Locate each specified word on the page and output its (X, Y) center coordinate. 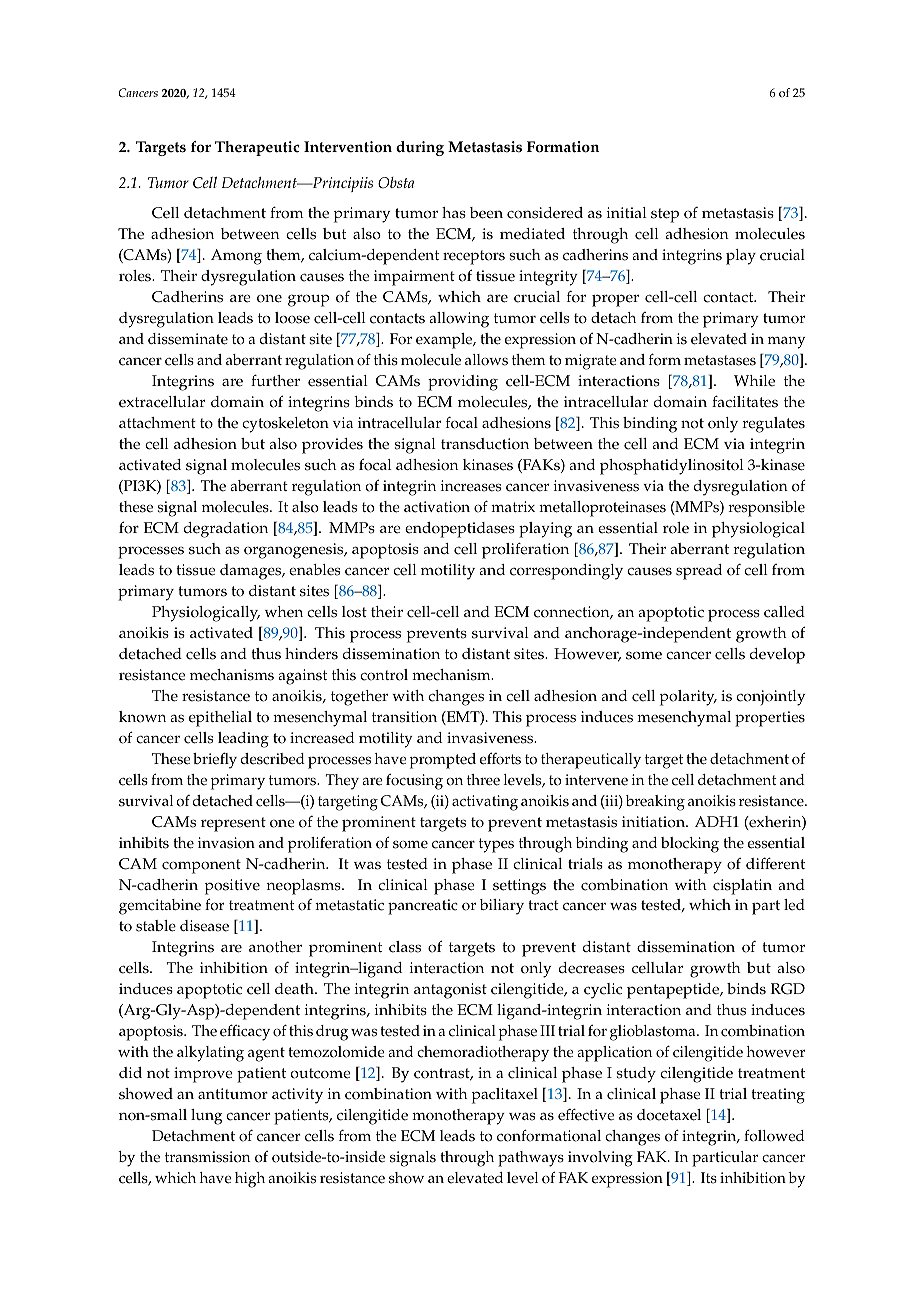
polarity (688, 698)
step (665, 215)
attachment (157, 423)
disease (204, 926)
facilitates (745, 401)
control (384, 675)
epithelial (220, 719)
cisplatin (742, 887)
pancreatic (423, 907)
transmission (207, 1157)
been (486, 213)
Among (236, 257)
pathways (531, 1159)
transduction (485, 444)
